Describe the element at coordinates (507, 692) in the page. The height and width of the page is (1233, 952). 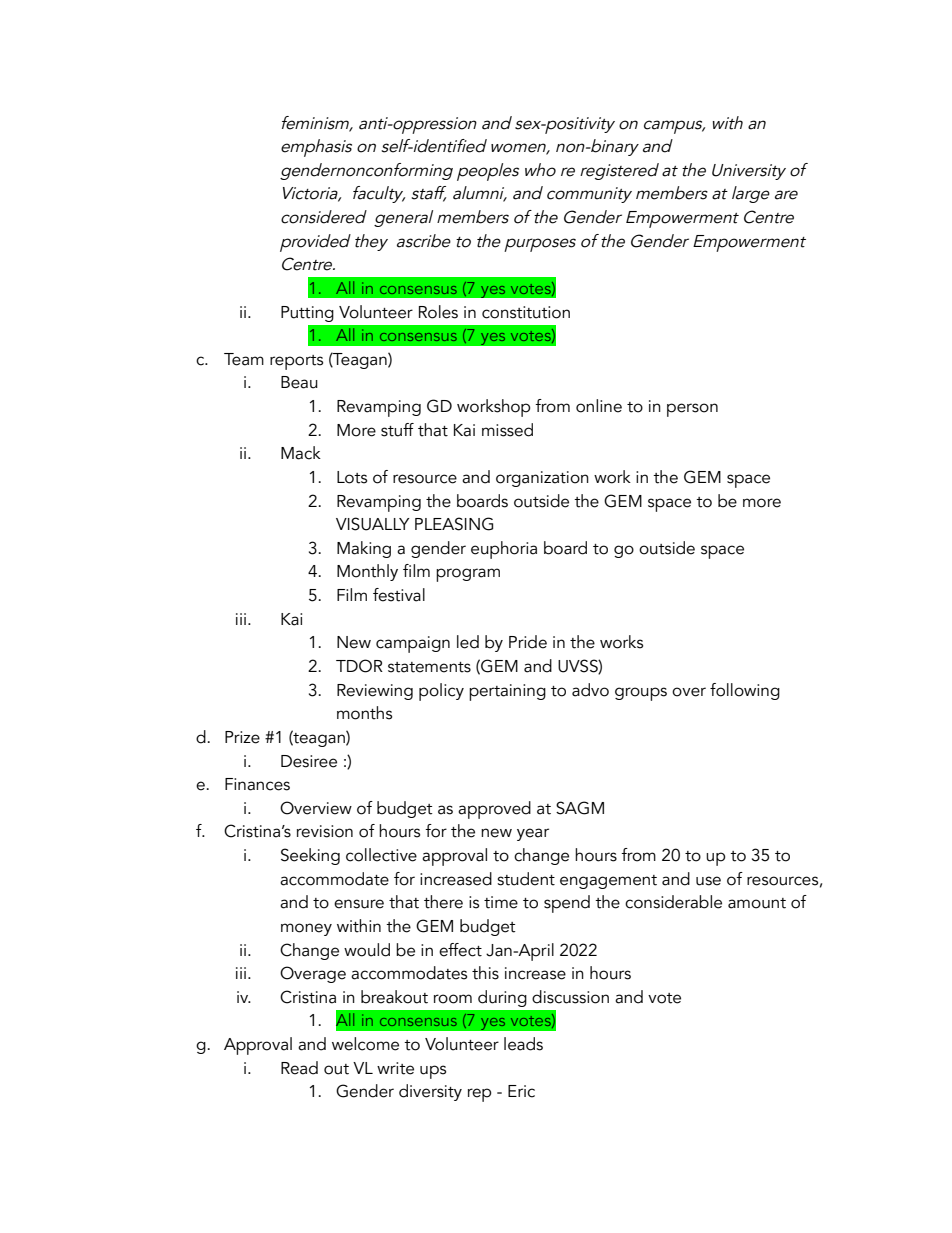
I see `pertaining` at that location.
